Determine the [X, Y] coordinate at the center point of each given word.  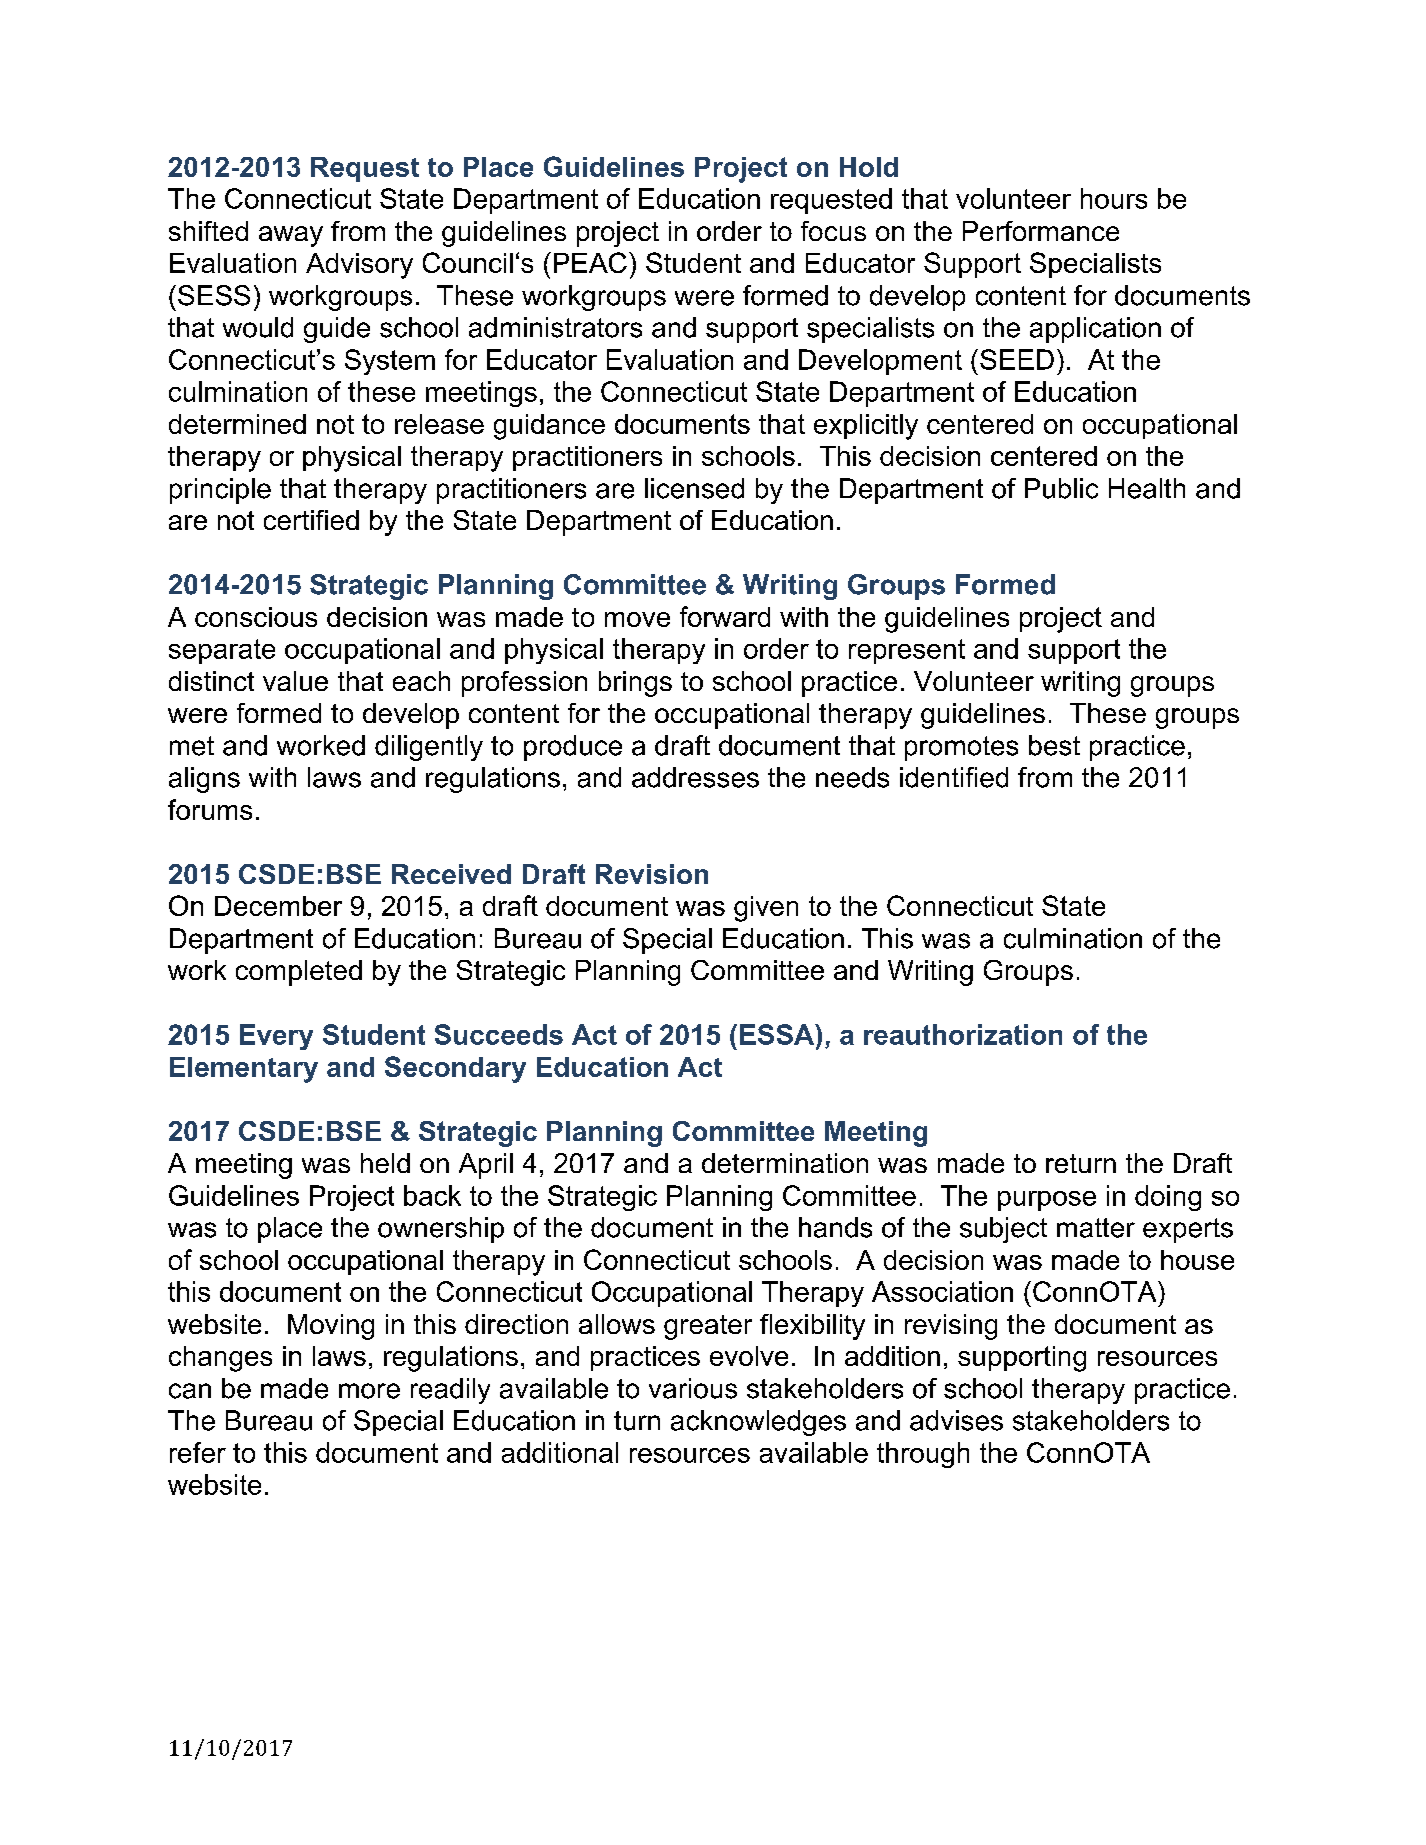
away [291, 236]
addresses [695, 777]
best [1054, 745]
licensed [694, 488]
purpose [1047, 1201]
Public [1061, 488]
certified [311, 520]
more [369, 1391]
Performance [1041, 231]
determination [785, 1163]
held [385, 1163]
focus [833, 231]
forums [210, 809]
